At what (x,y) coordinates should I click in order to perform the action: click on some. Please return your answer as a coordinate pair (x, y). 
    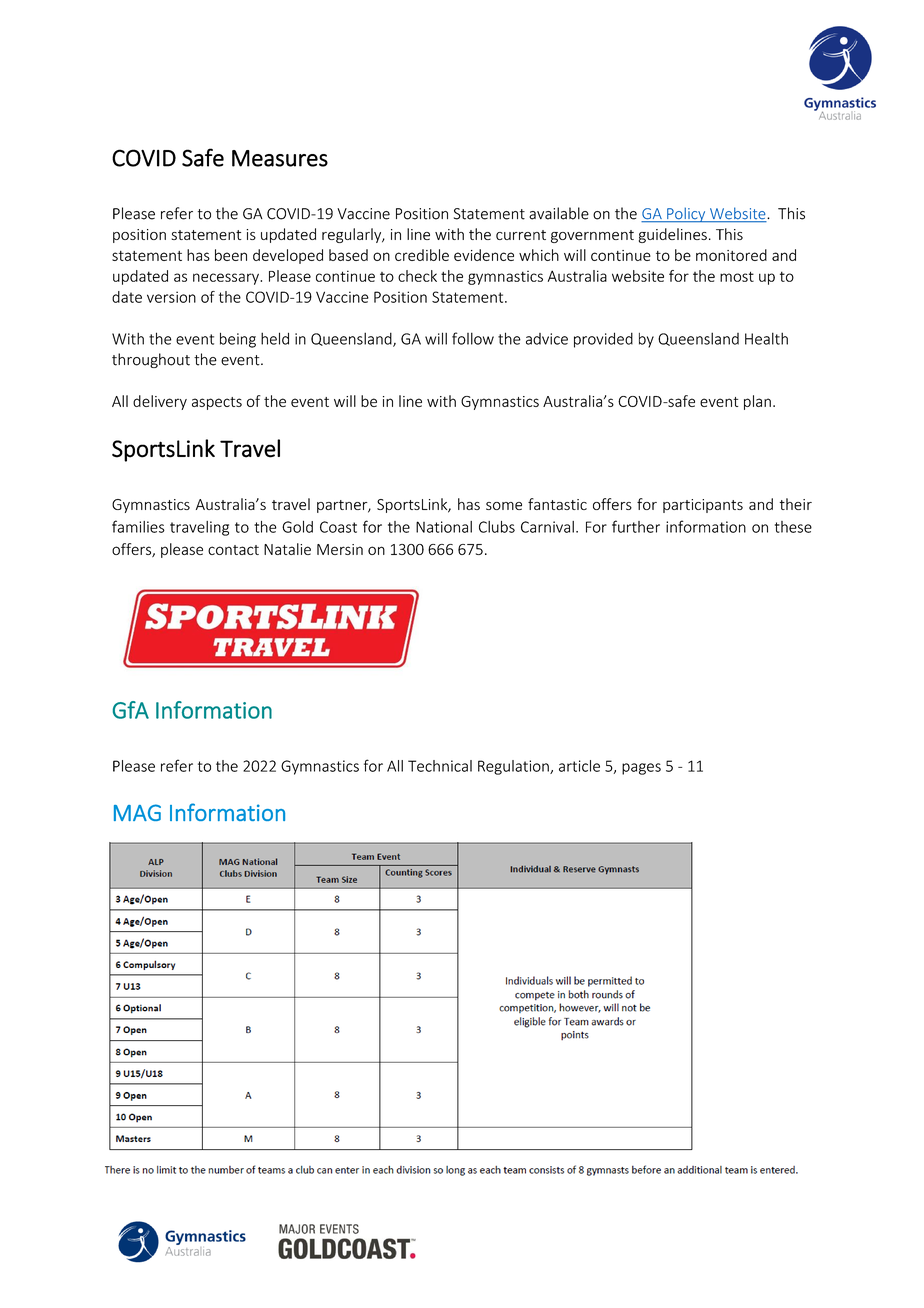
    Looking at the image, I should click on (504, 506).
